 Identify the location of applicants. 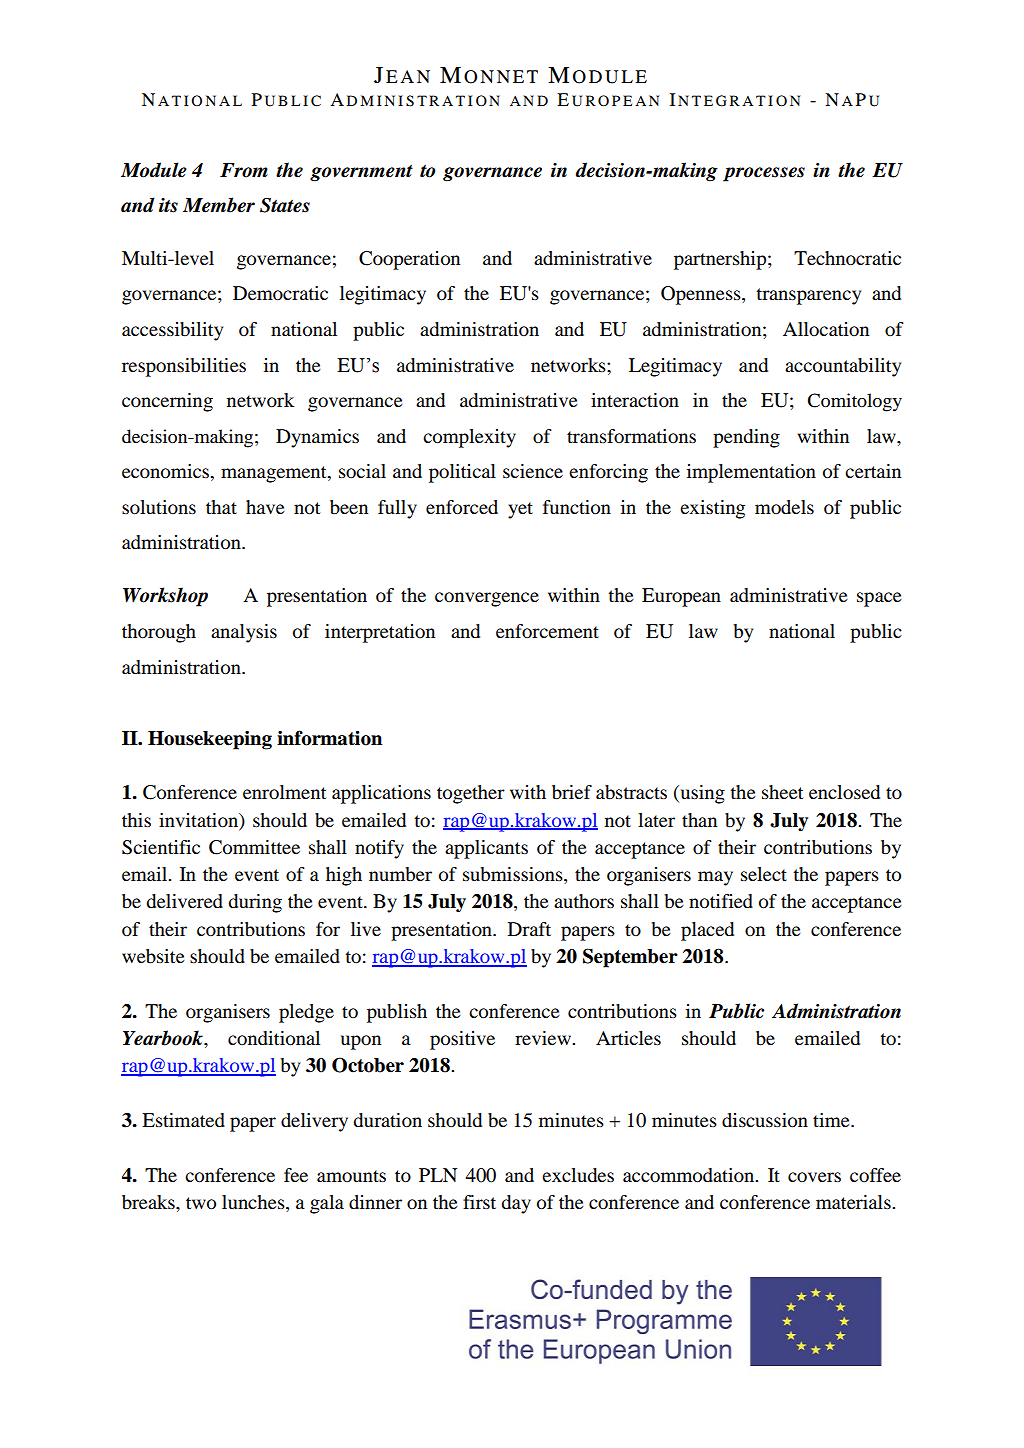
(486, 849).
